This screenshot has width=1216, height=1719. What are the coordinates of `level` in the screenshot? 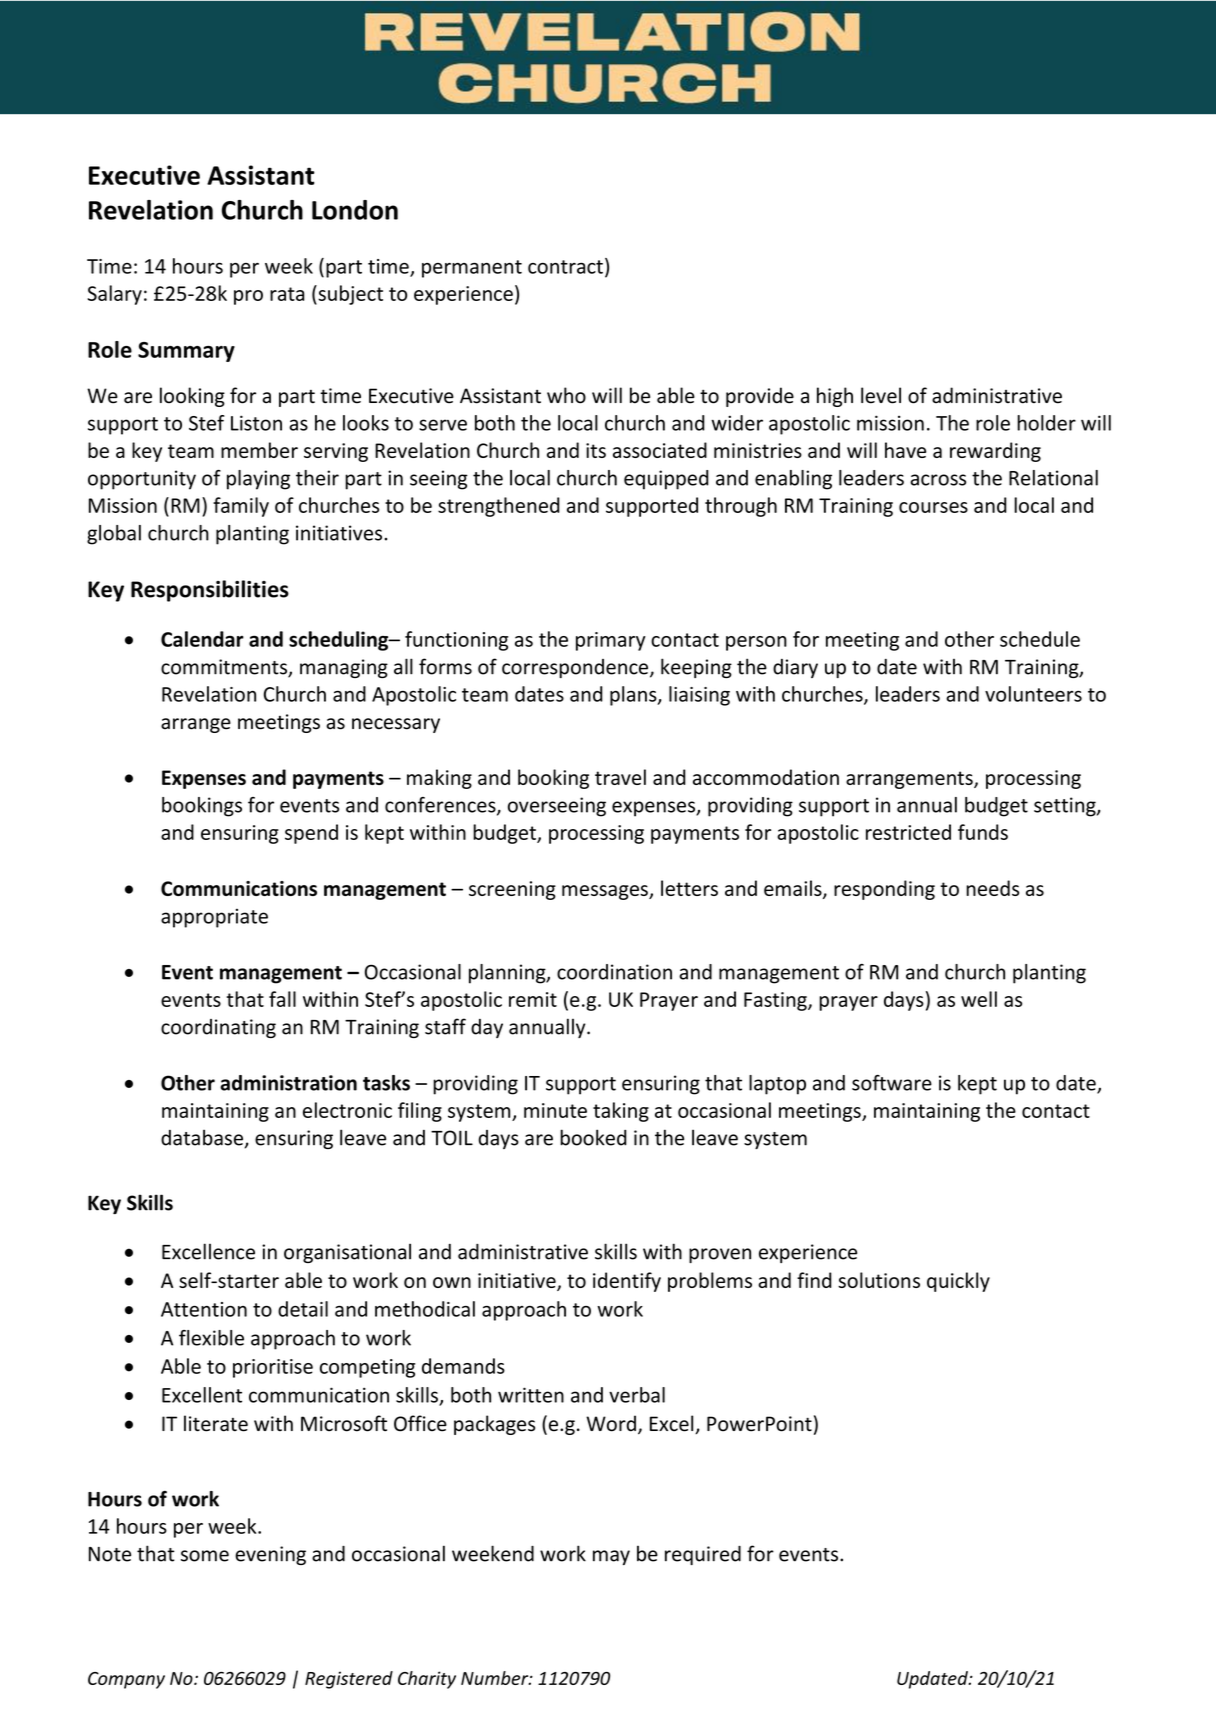 It's located at (881, 395).
